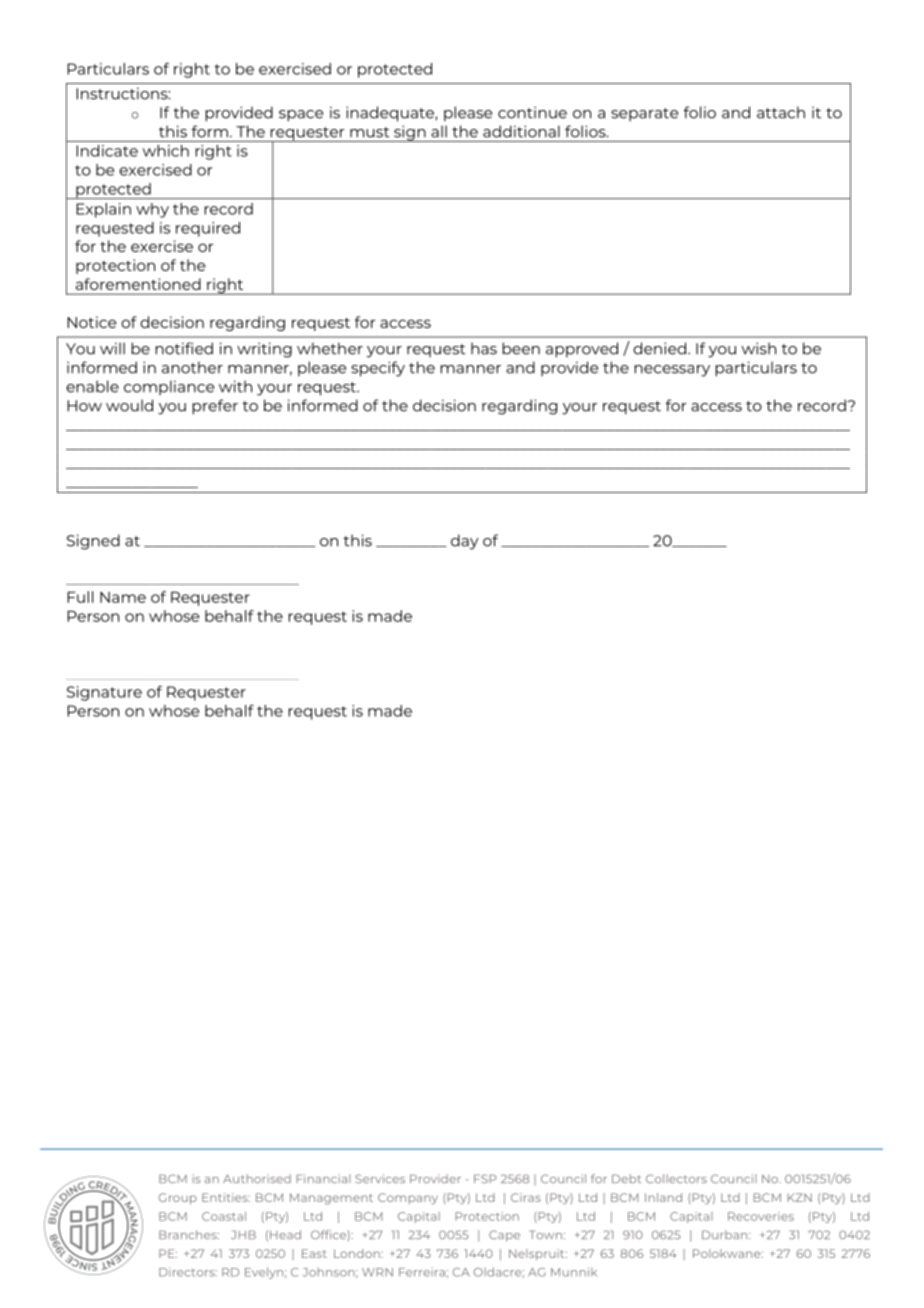 The image size is (924, 1308). I want to click on all, so click(439, 132).
